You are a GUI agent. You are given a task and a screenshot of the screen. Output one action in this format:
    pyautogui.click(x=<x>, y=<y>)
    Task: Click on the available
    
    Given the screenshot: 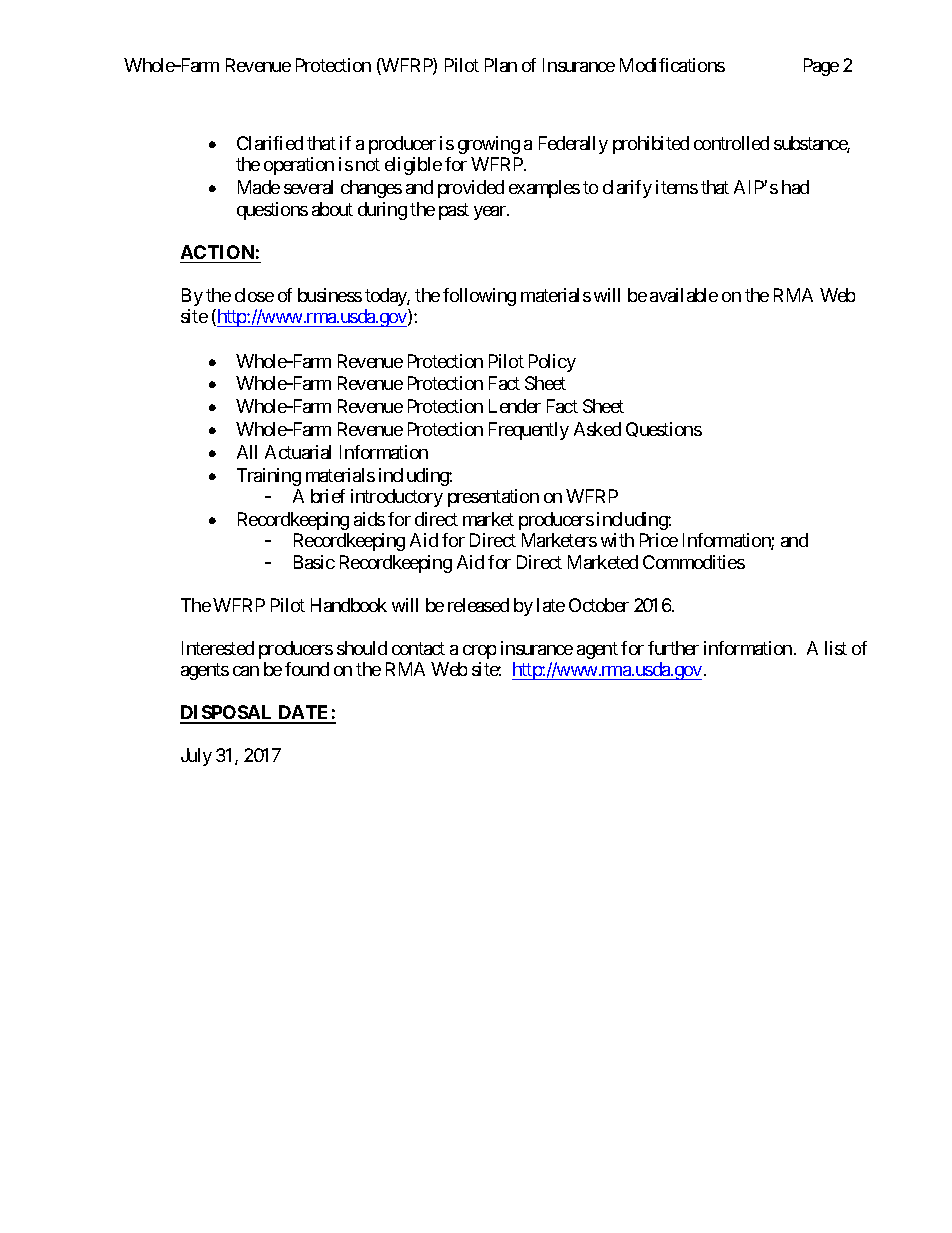 What is the action you would take?
    pyautogui.click(x=684, y=295)
